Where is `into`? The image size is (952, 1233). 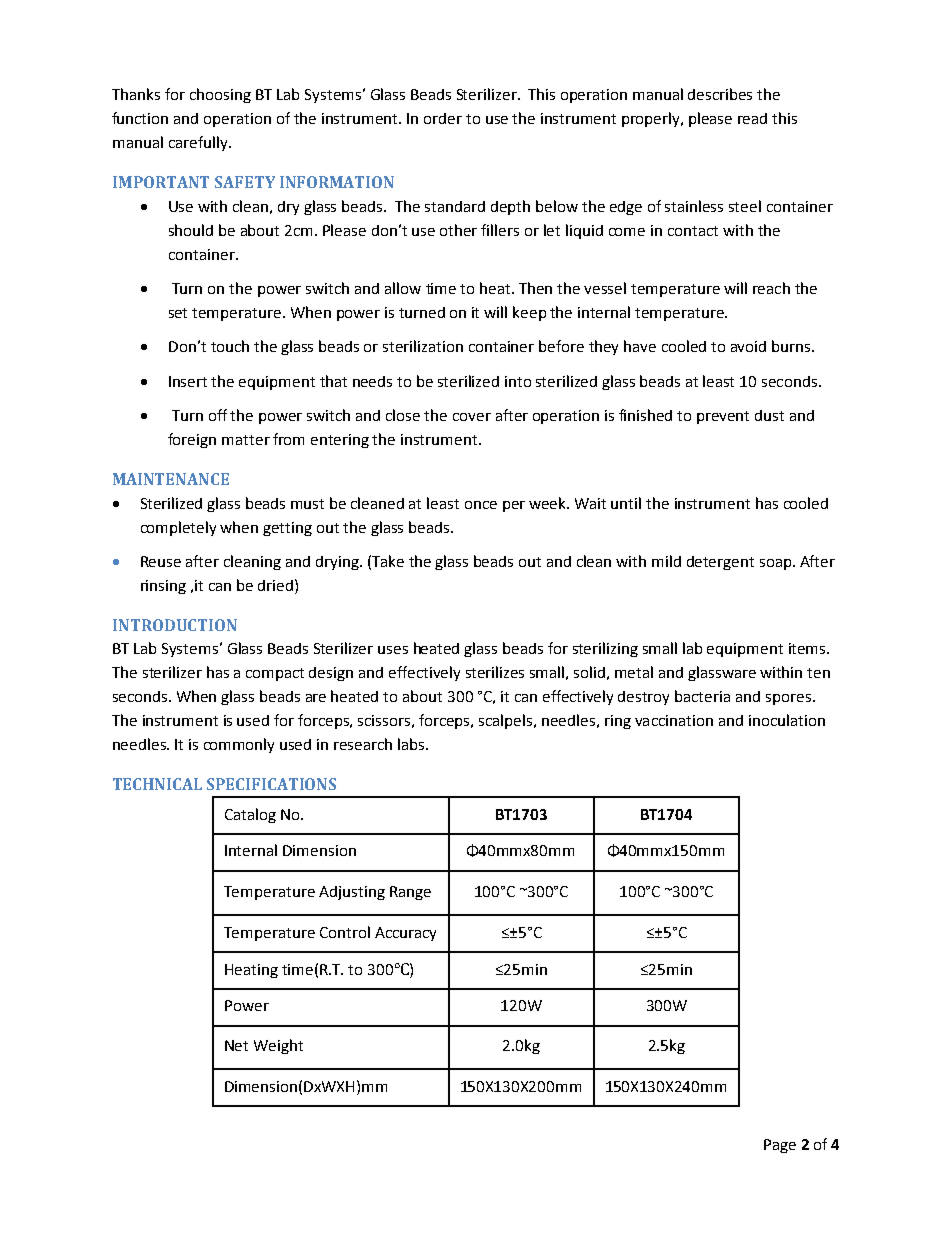 into is located at coordinates (518, 381).
